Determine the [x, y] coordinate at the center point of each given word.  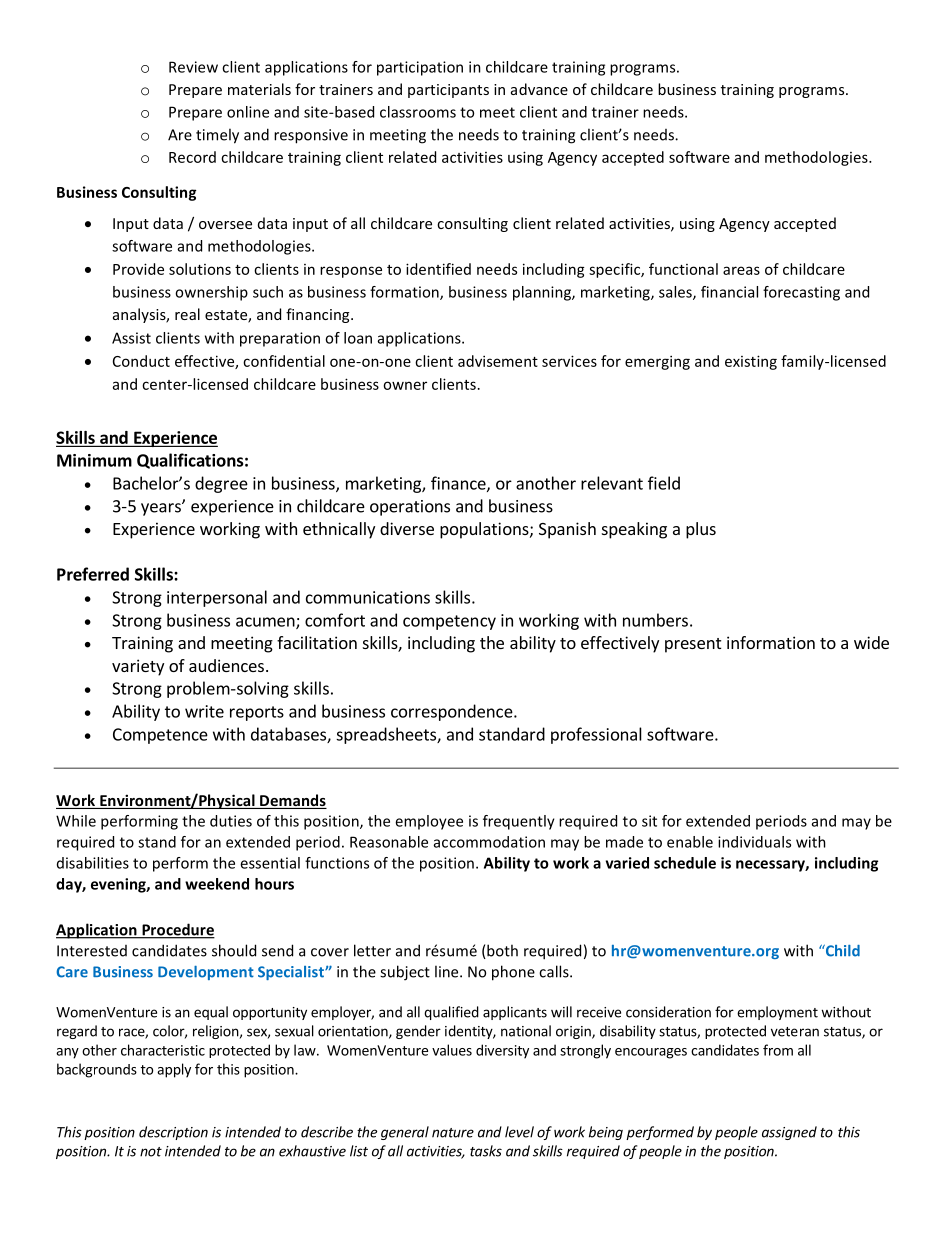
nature [453, 1133]
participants [448, 91]
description [173, 1133]
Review [193, 67]
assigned [789, 1133]
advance [539, 89]
